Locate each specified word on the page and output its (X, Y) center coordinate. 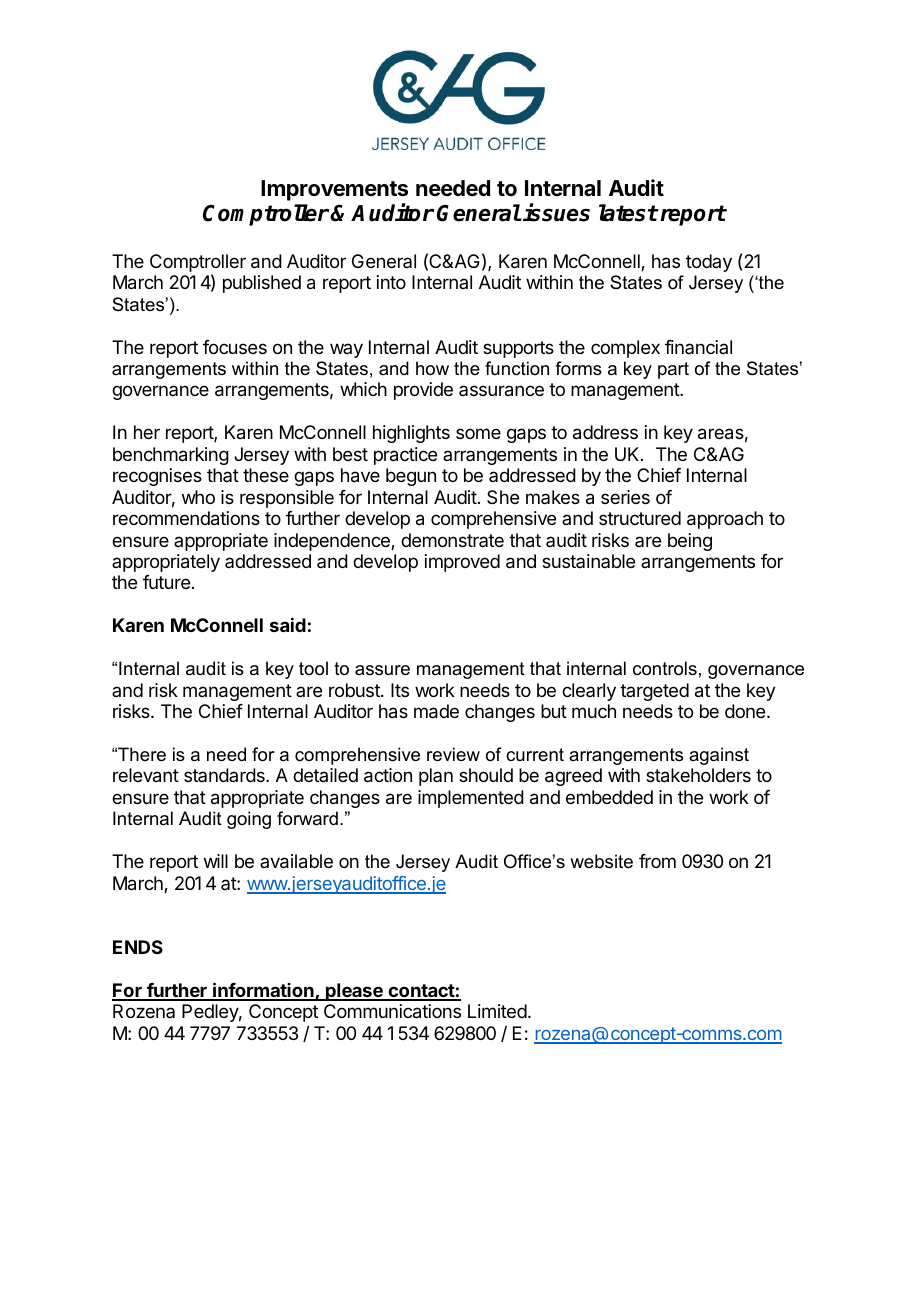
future (166, 582)
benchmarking (171, 456)
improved (462, 563)
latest (628, 213)
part (673, 370)
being (690, 542)
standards (225, 775)
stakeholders (698, 775)
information (263, 991)
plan (436, 777)
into (391, 282)
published (262, 284)
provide (423, 391)
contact (421, 992)
